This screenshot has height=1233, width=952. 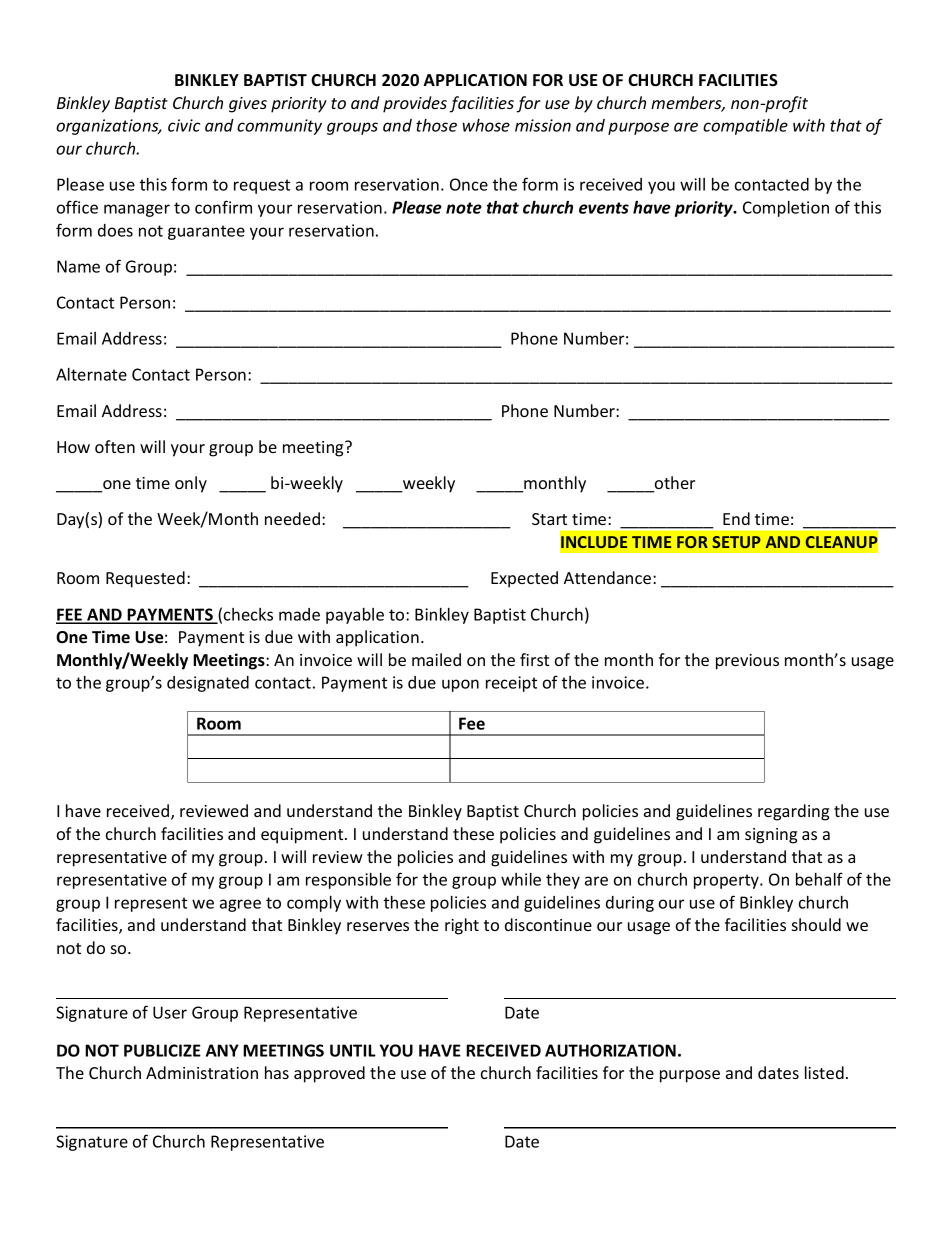 I want to click on civic, so click(x=184, y=125).
